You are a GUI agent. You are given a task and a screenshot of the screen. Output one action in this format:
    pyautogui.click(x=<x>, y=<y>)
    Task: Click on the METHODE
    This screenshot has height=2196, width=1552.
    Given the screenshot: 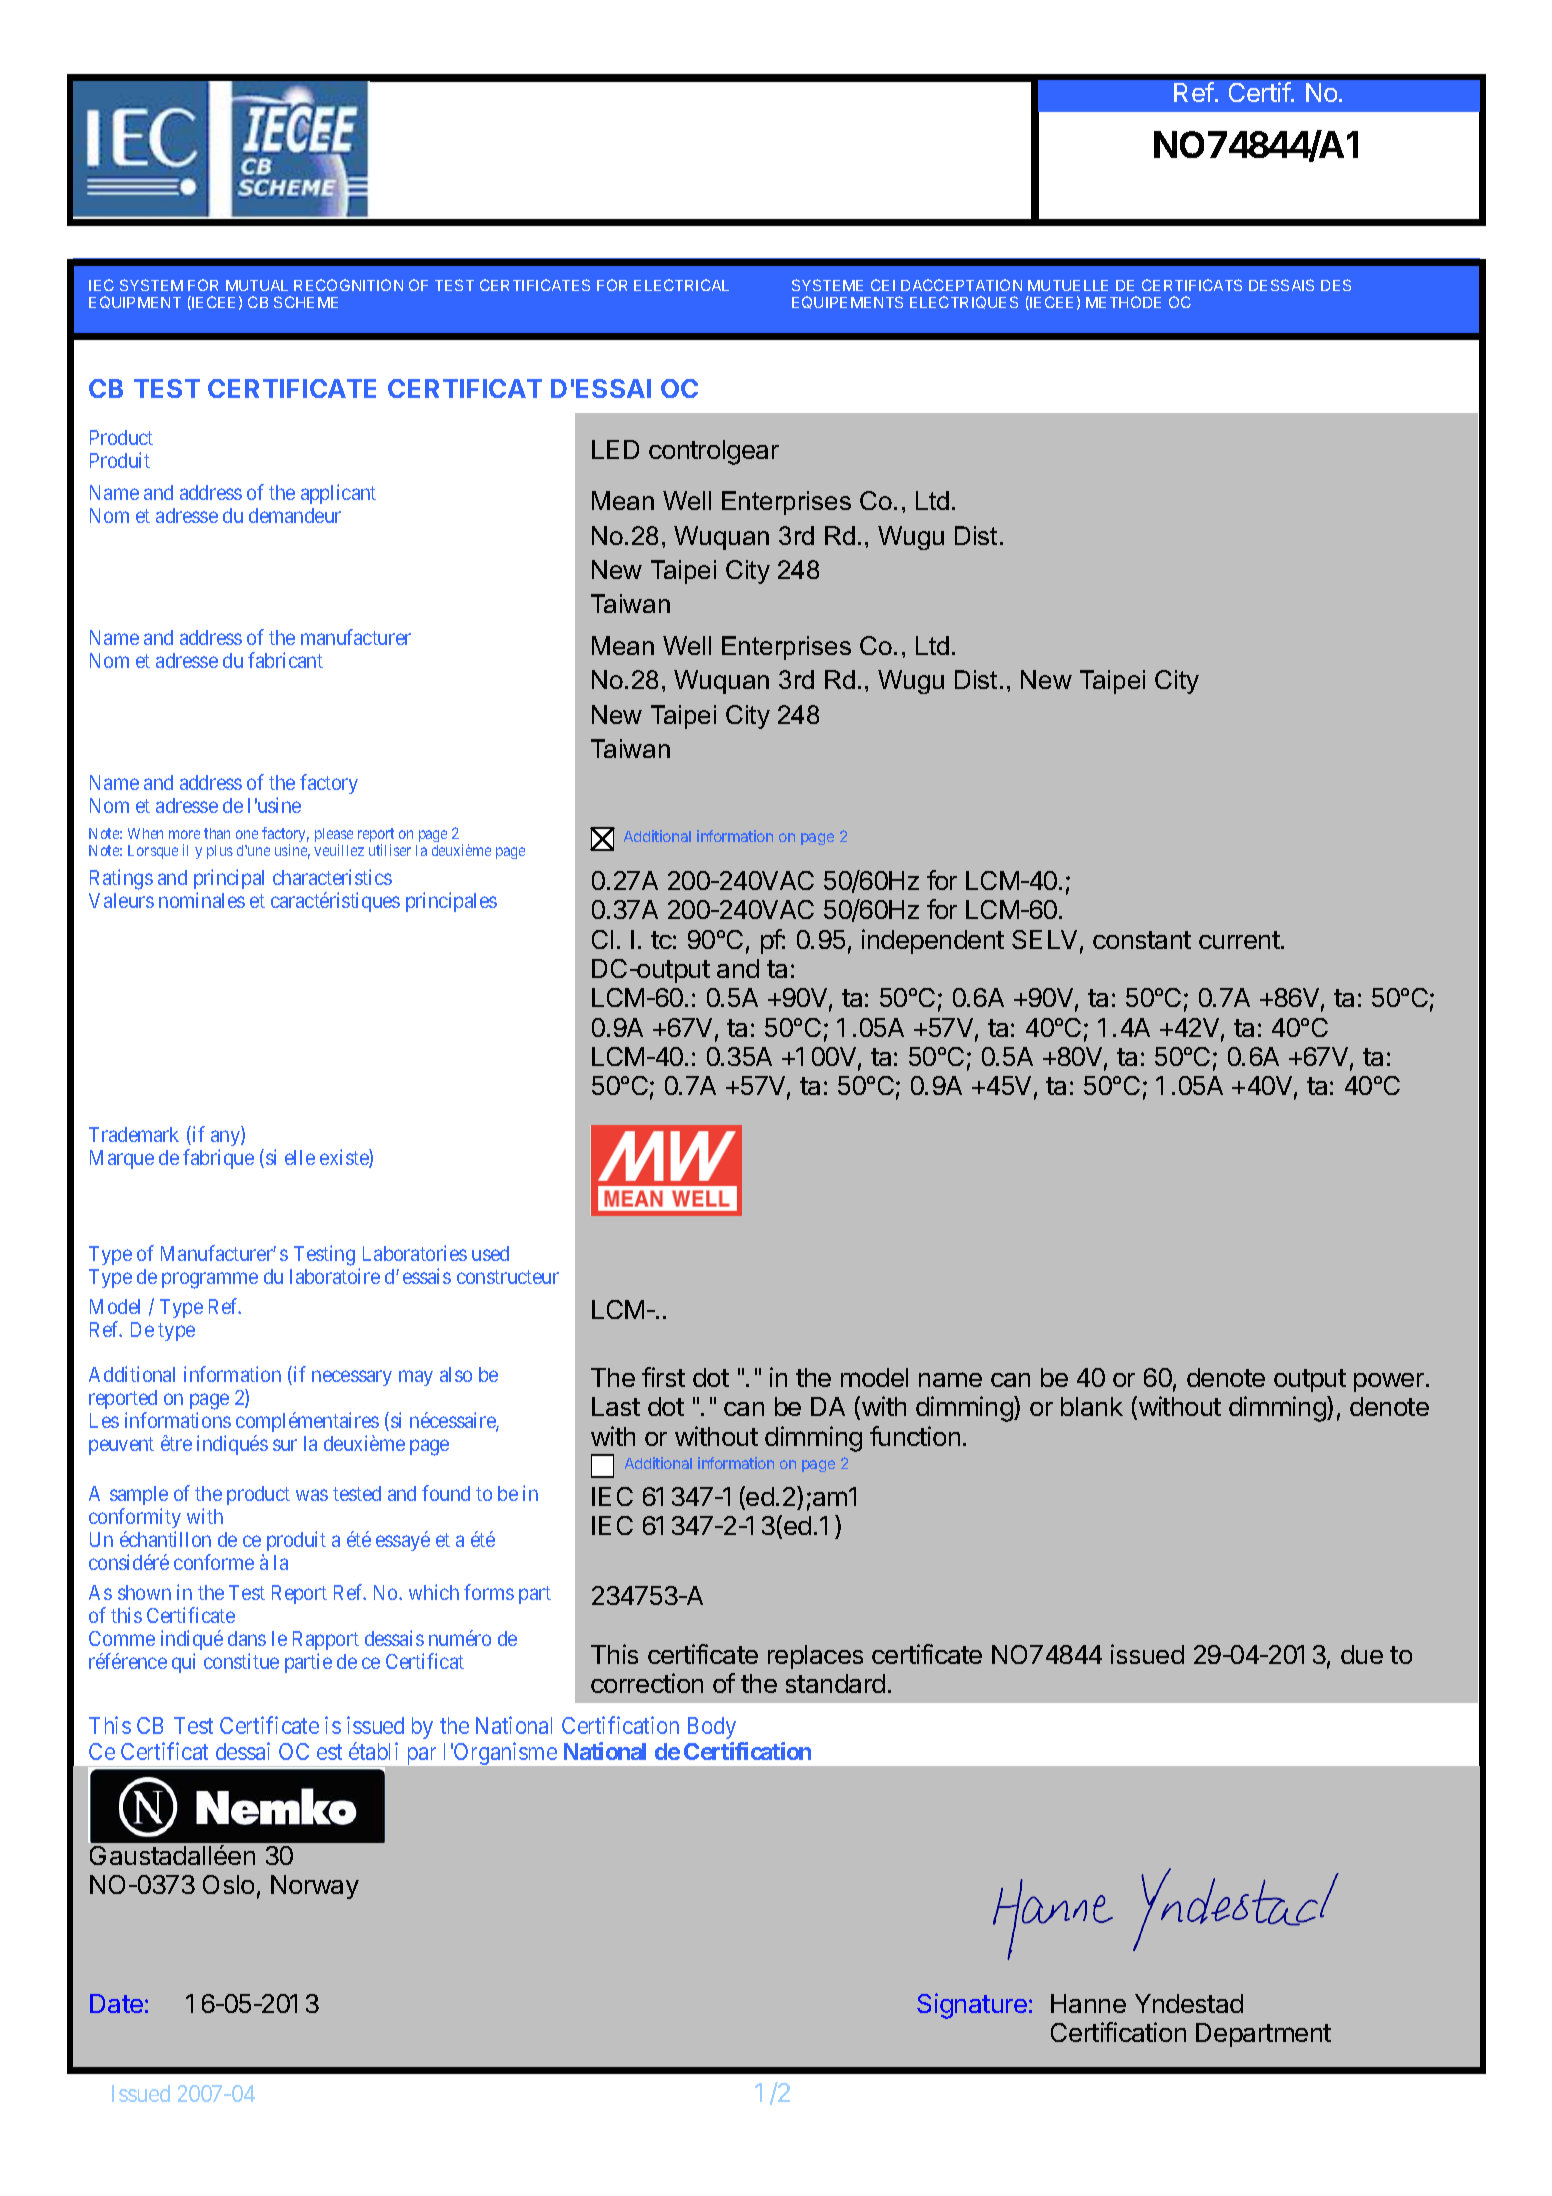 What is the action you would take?
    pyautogui.click(x=1123, y=302)
